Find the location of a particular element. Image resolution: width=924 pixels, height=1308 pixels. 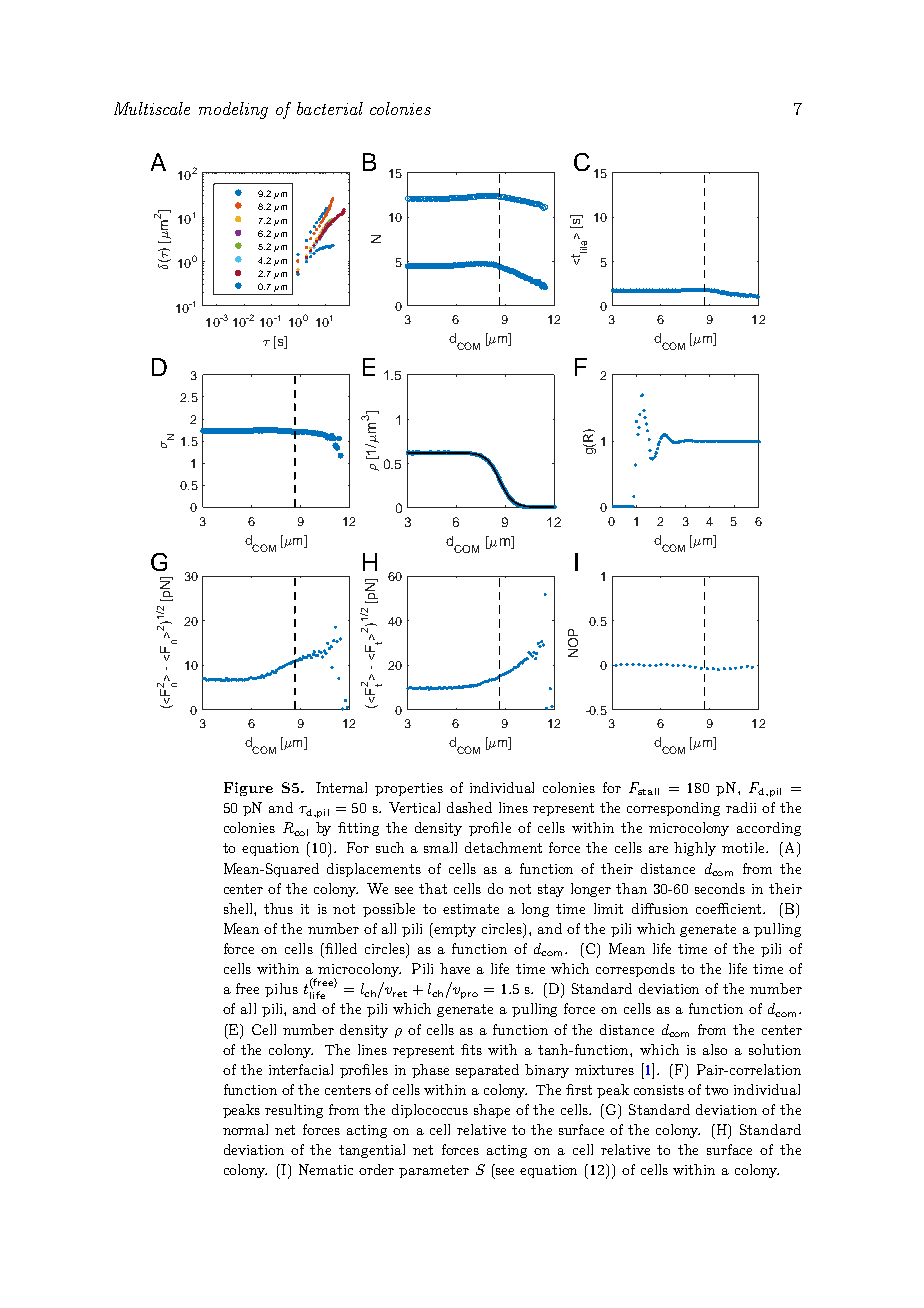

Internal is located at coordinates (341, 787).
